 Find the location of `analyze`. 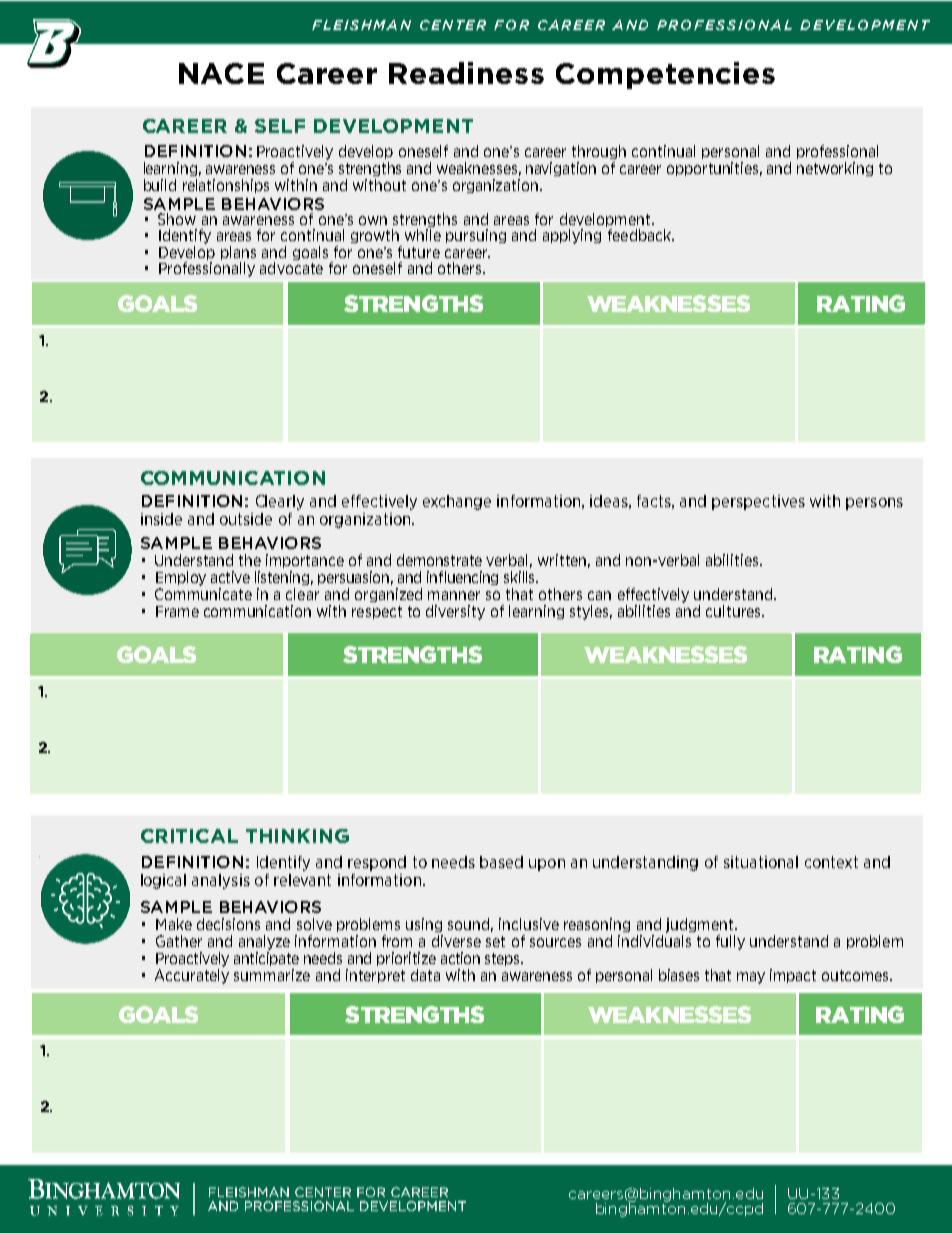

analyze is located at coordinates (264, 942).
